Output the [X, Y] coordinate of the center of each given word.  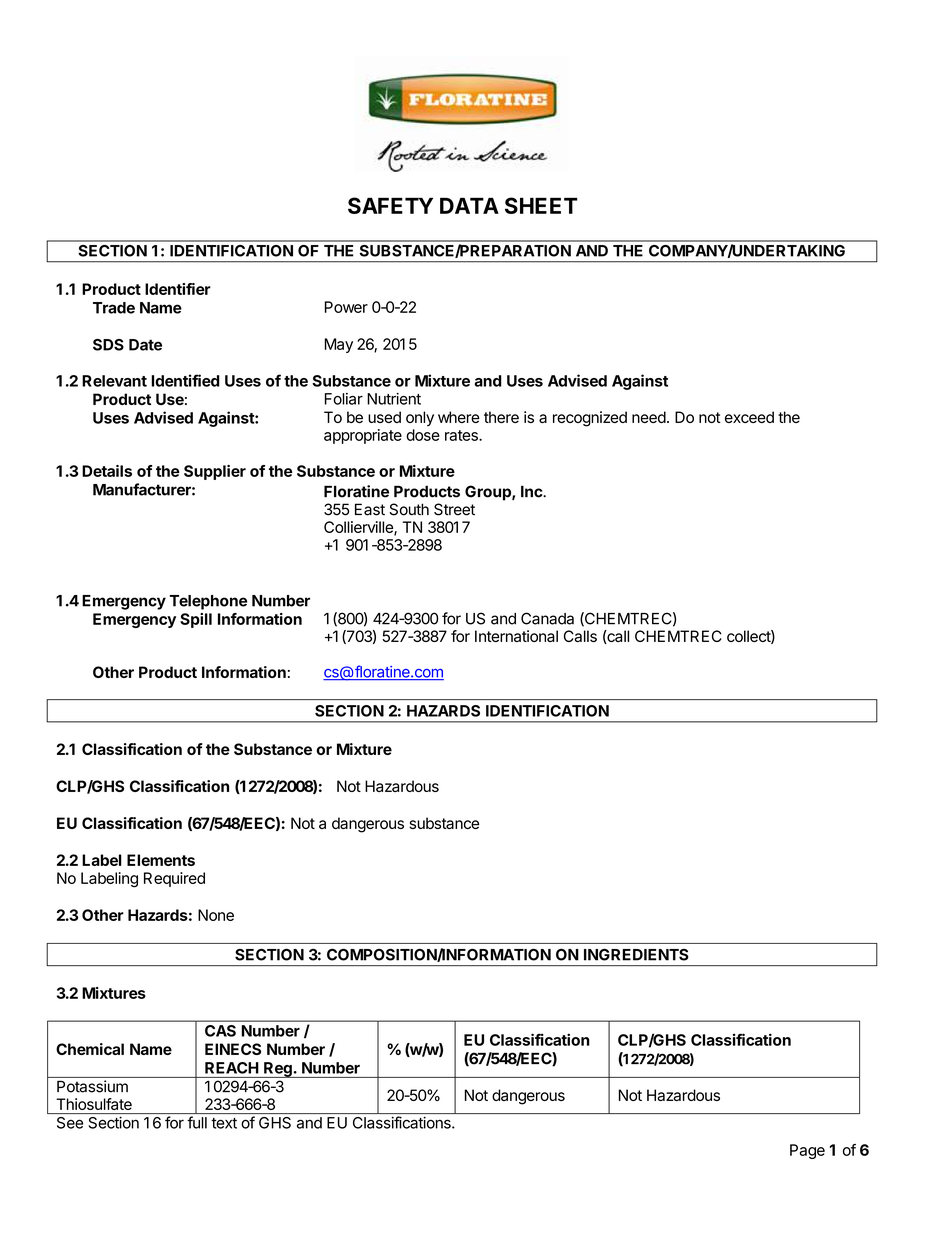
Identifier [178, 289]
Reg [278, 1070]
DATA [469, 206]
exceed [749, 417]
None [216, 915]
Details [107, 471]
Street [454, 509]
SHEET [541, 205]
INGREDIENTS [636, 955]
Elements [161, 860]
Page [807, 1151]
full [197, 1122]
